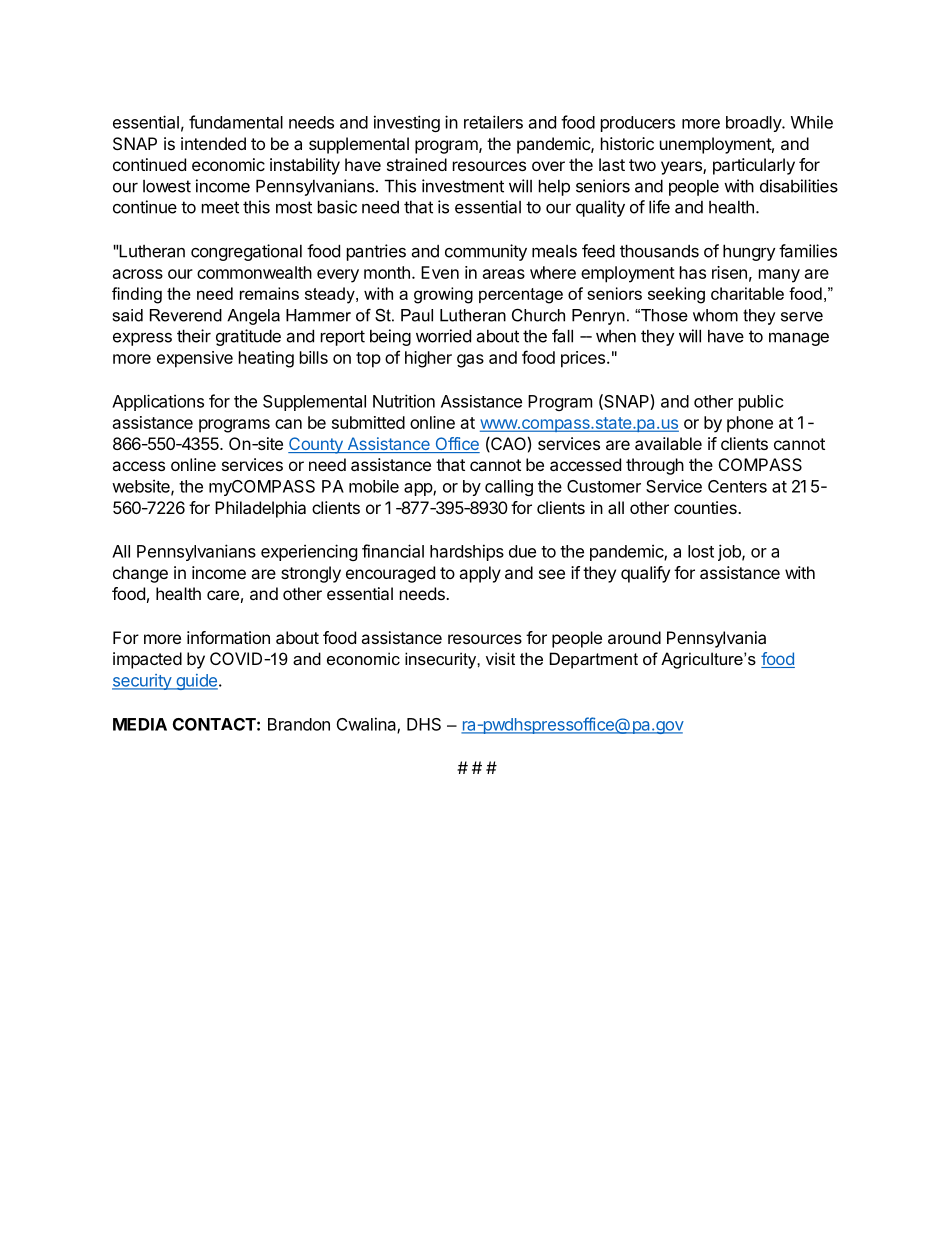 The height and width of the image is (1233, 952). Describe the element at coordinates (260, 509) in the image. I see `Philadelphia` at that location.
